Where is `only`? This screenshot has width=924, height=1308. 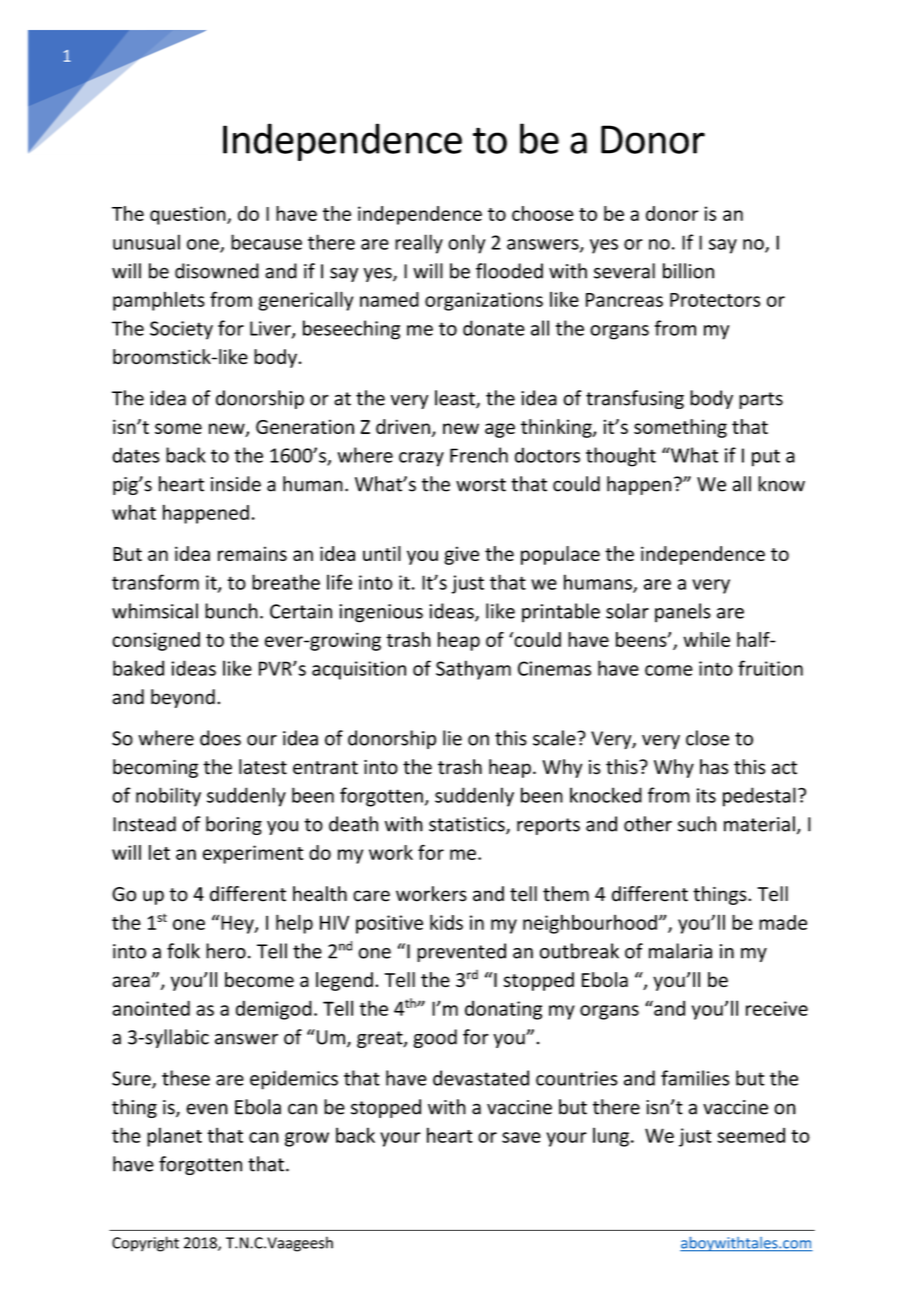
only is located at coordinates (466, 244).
